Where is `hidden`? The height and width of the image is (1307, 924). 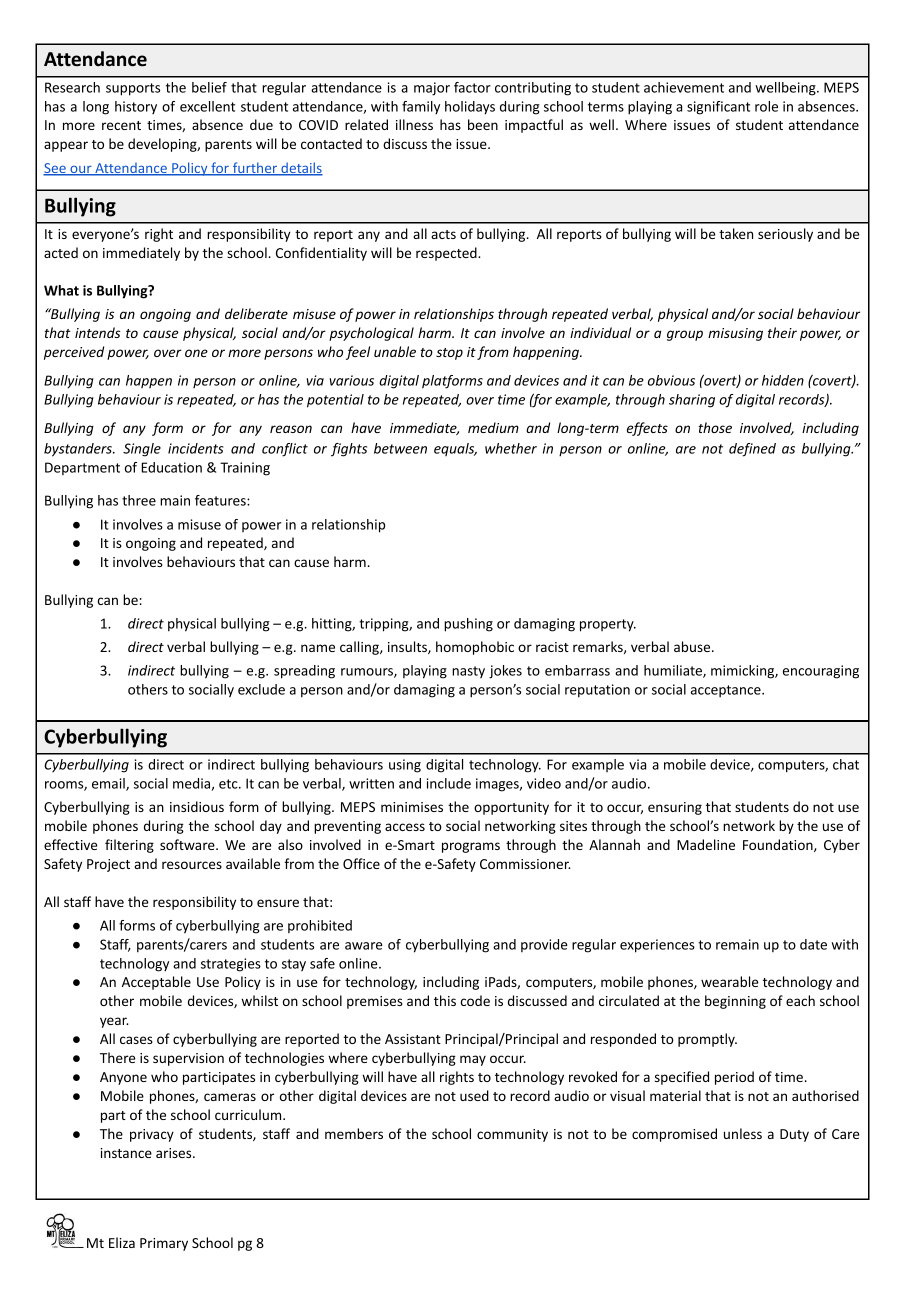 hidden is located at coordinates (783, 380).
